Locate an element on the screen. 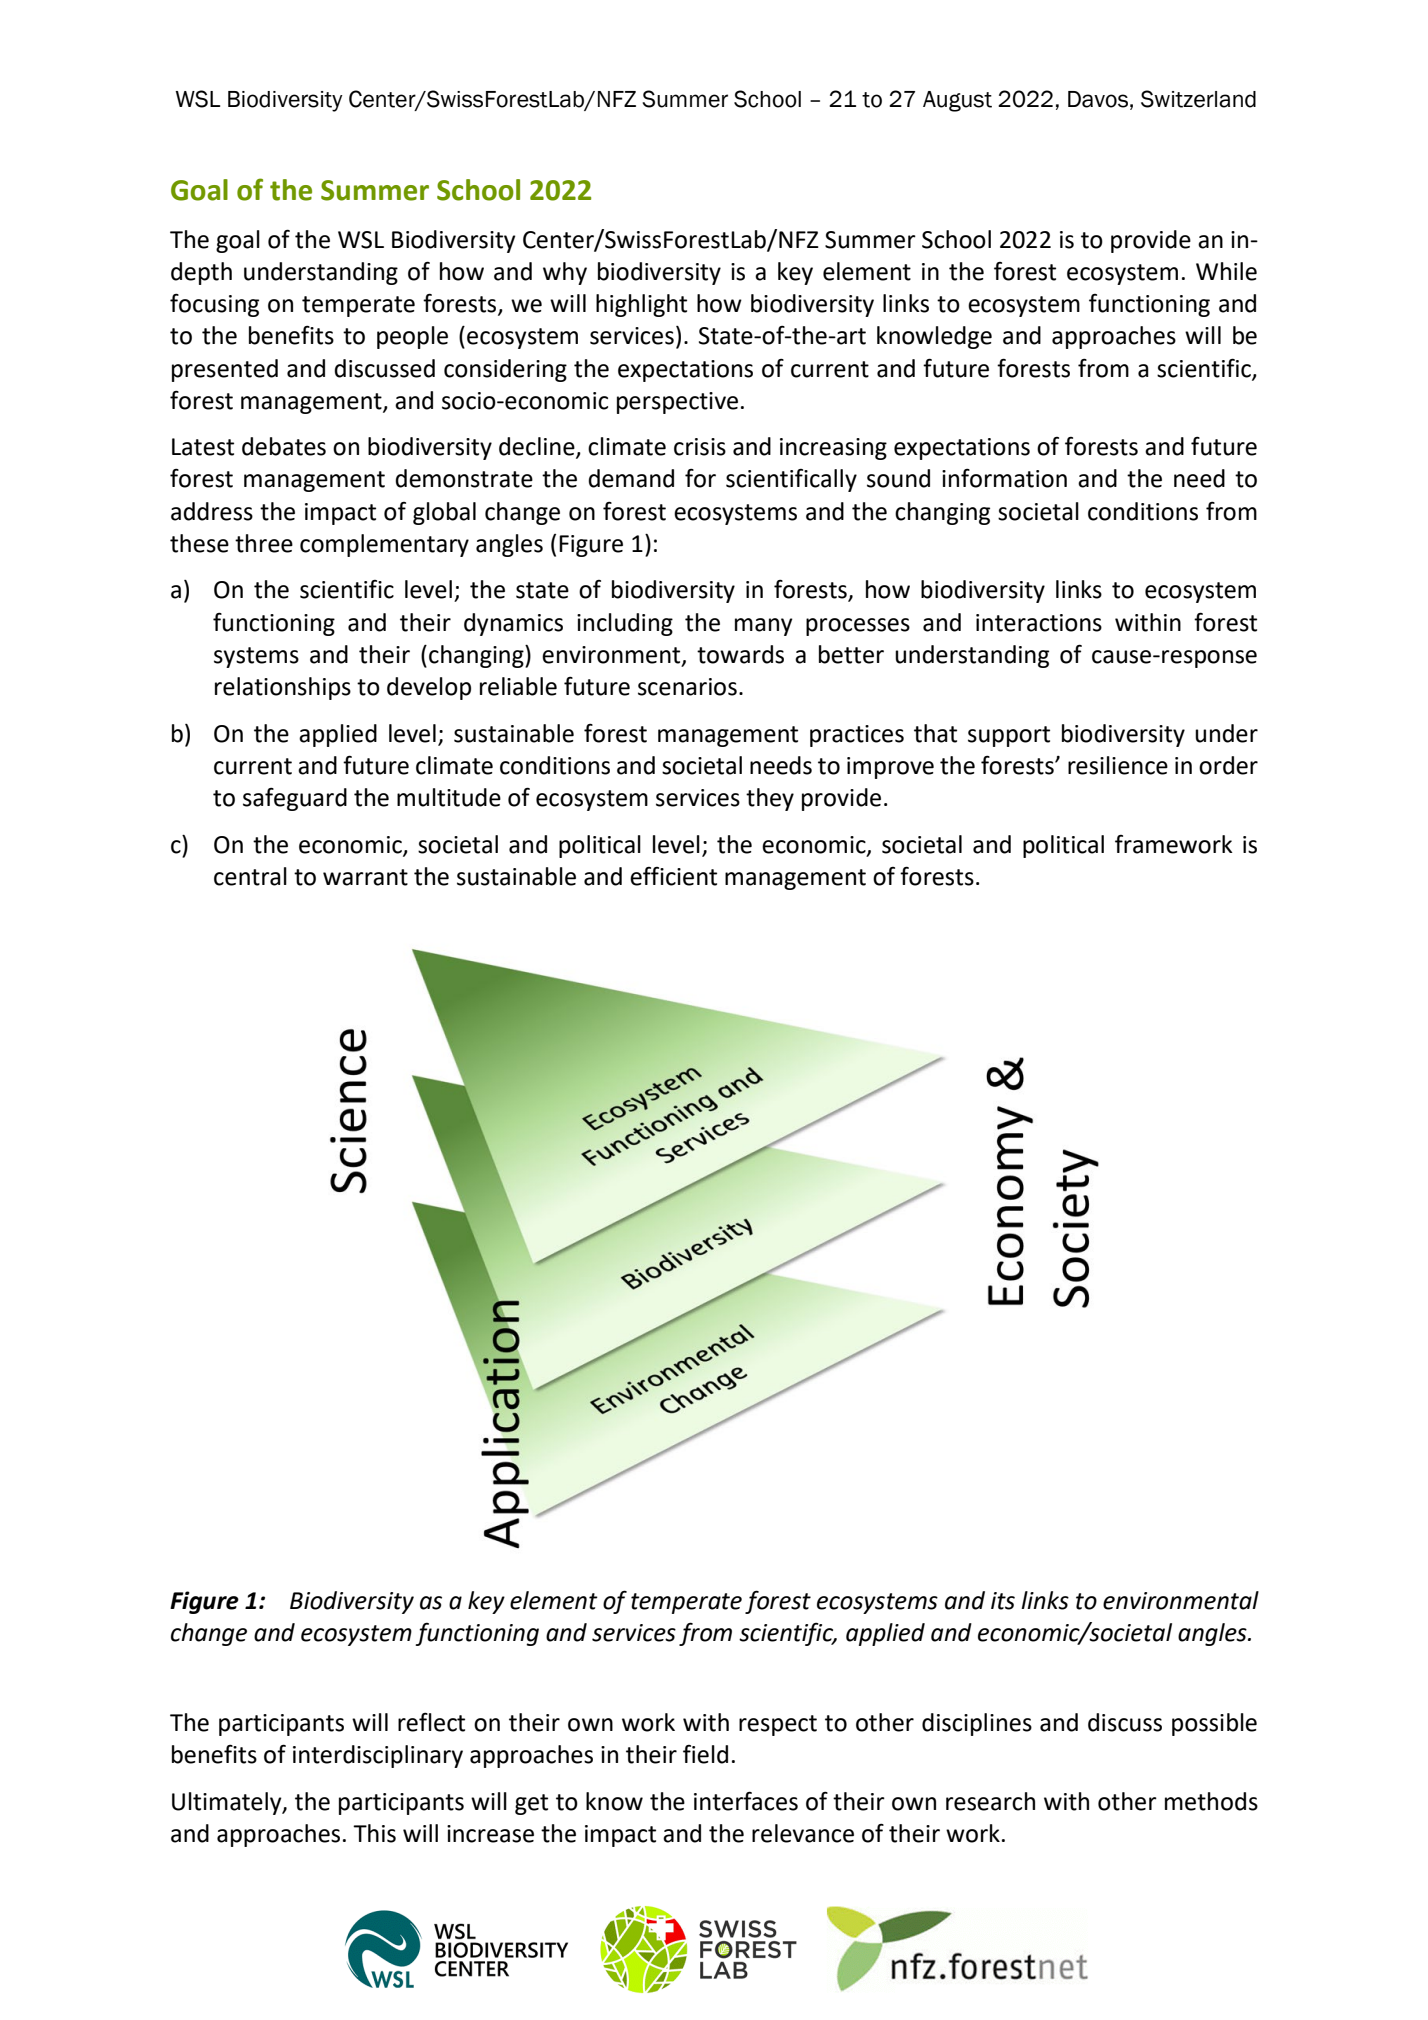 Image resolution: width=1428 pixels, height=2020 pixels. focusing is located at coordinates (214, 305).
